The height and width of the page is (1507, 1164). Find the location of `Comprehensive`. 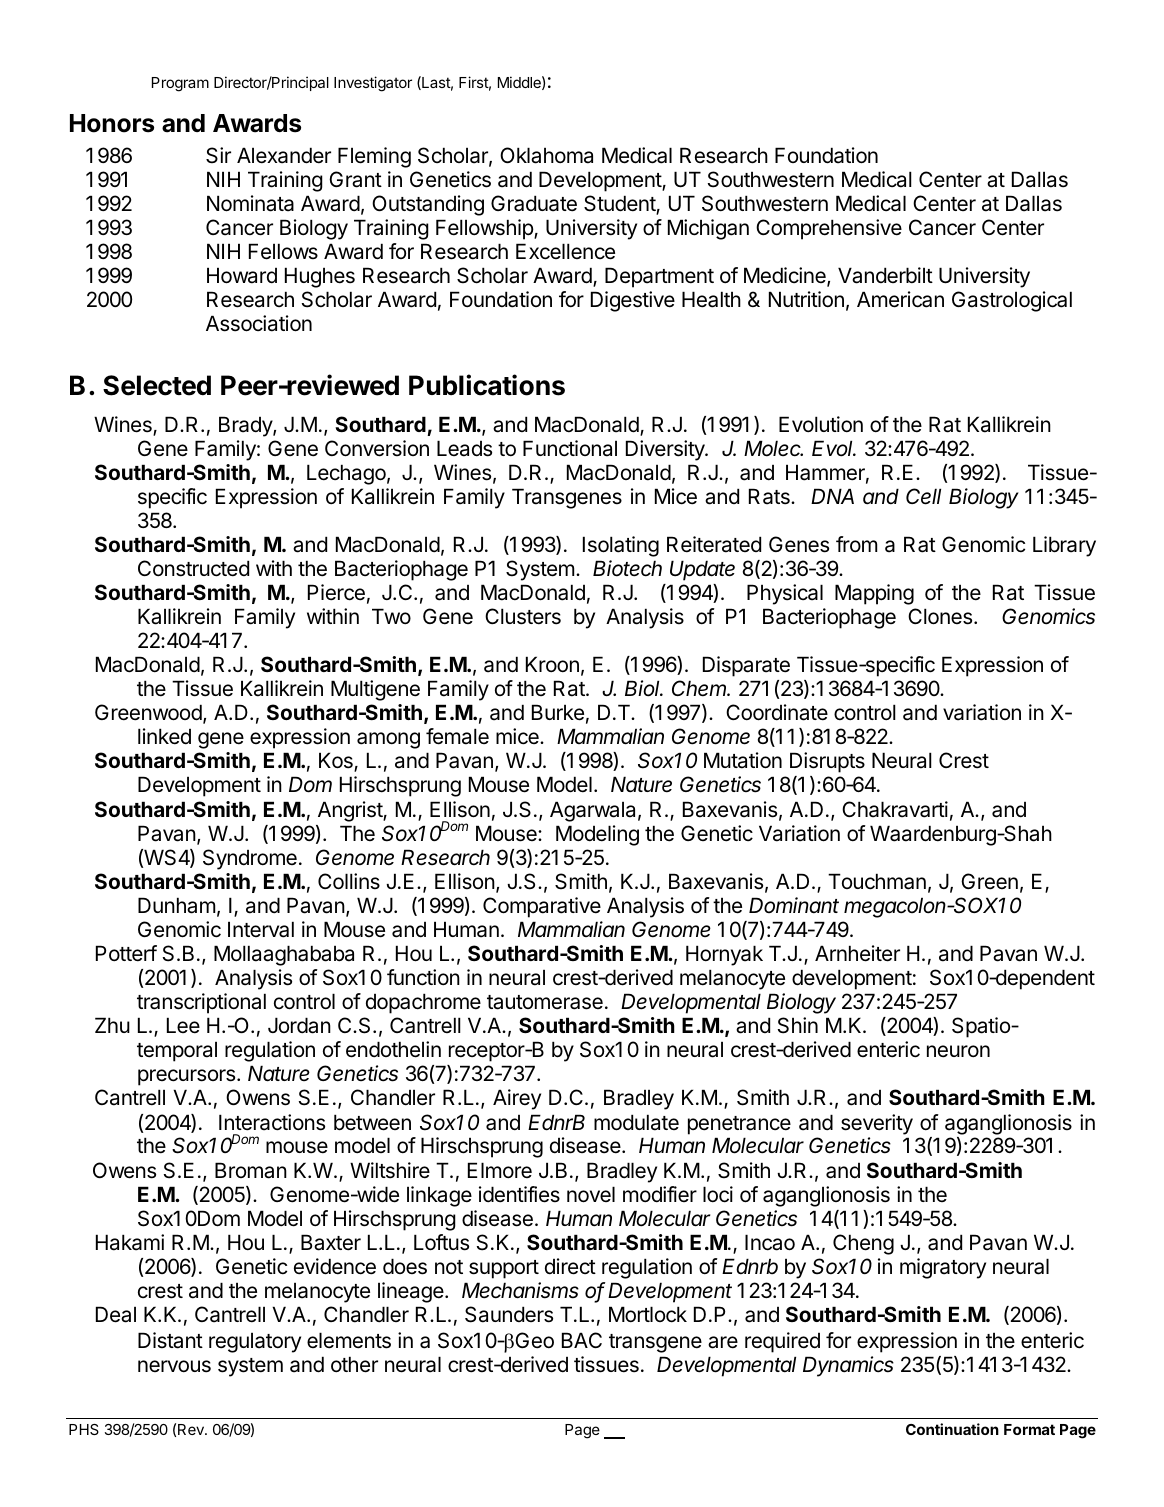

Comprehensive is located at coordinates (829, 229).
